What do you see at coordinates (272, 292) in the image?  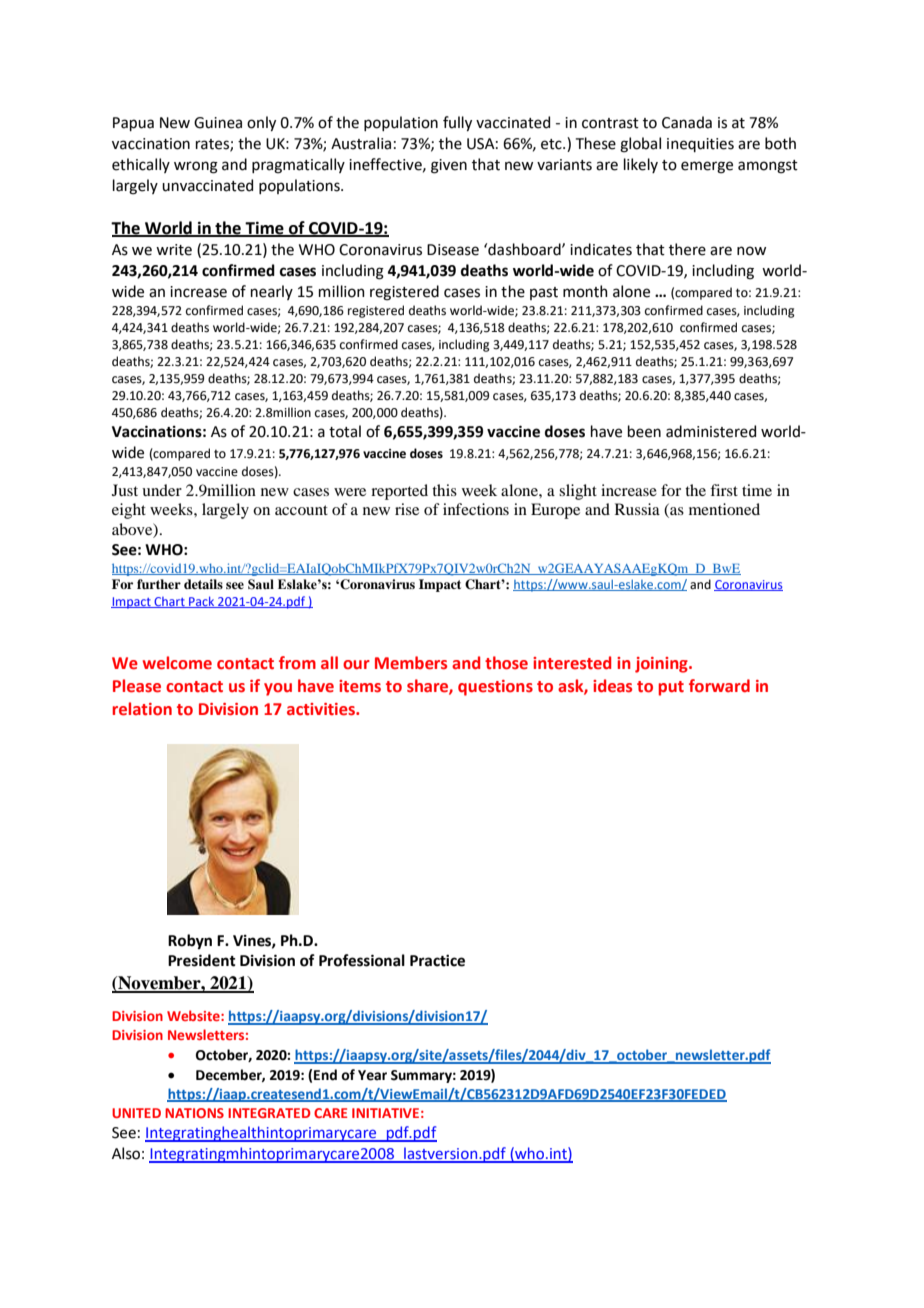 I see `nearly` at bounding box center [272, 292].
